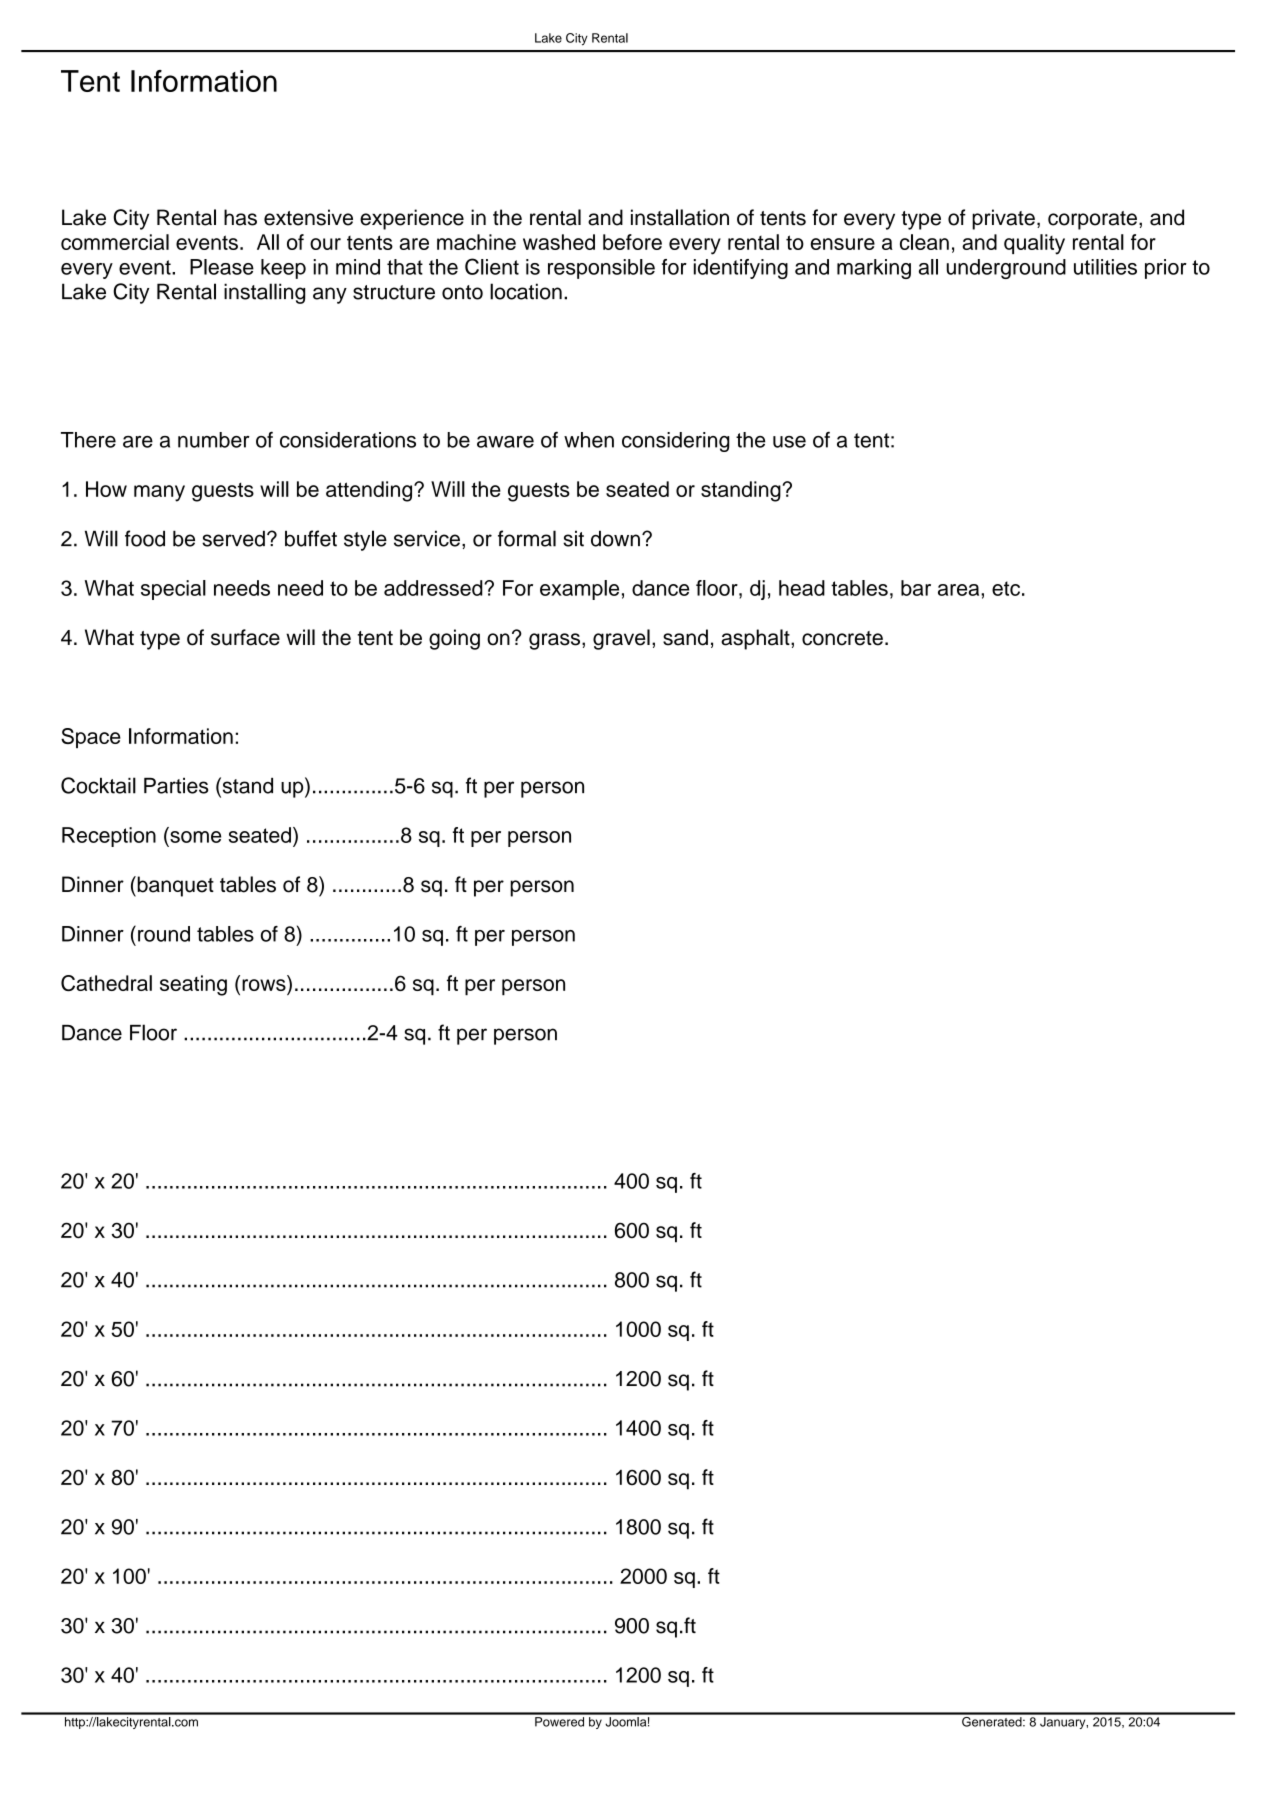 The image size is (1272, 1799). Describe the element at coordinates (842, 638) in the screenshot. I see `concrete` at that location.
